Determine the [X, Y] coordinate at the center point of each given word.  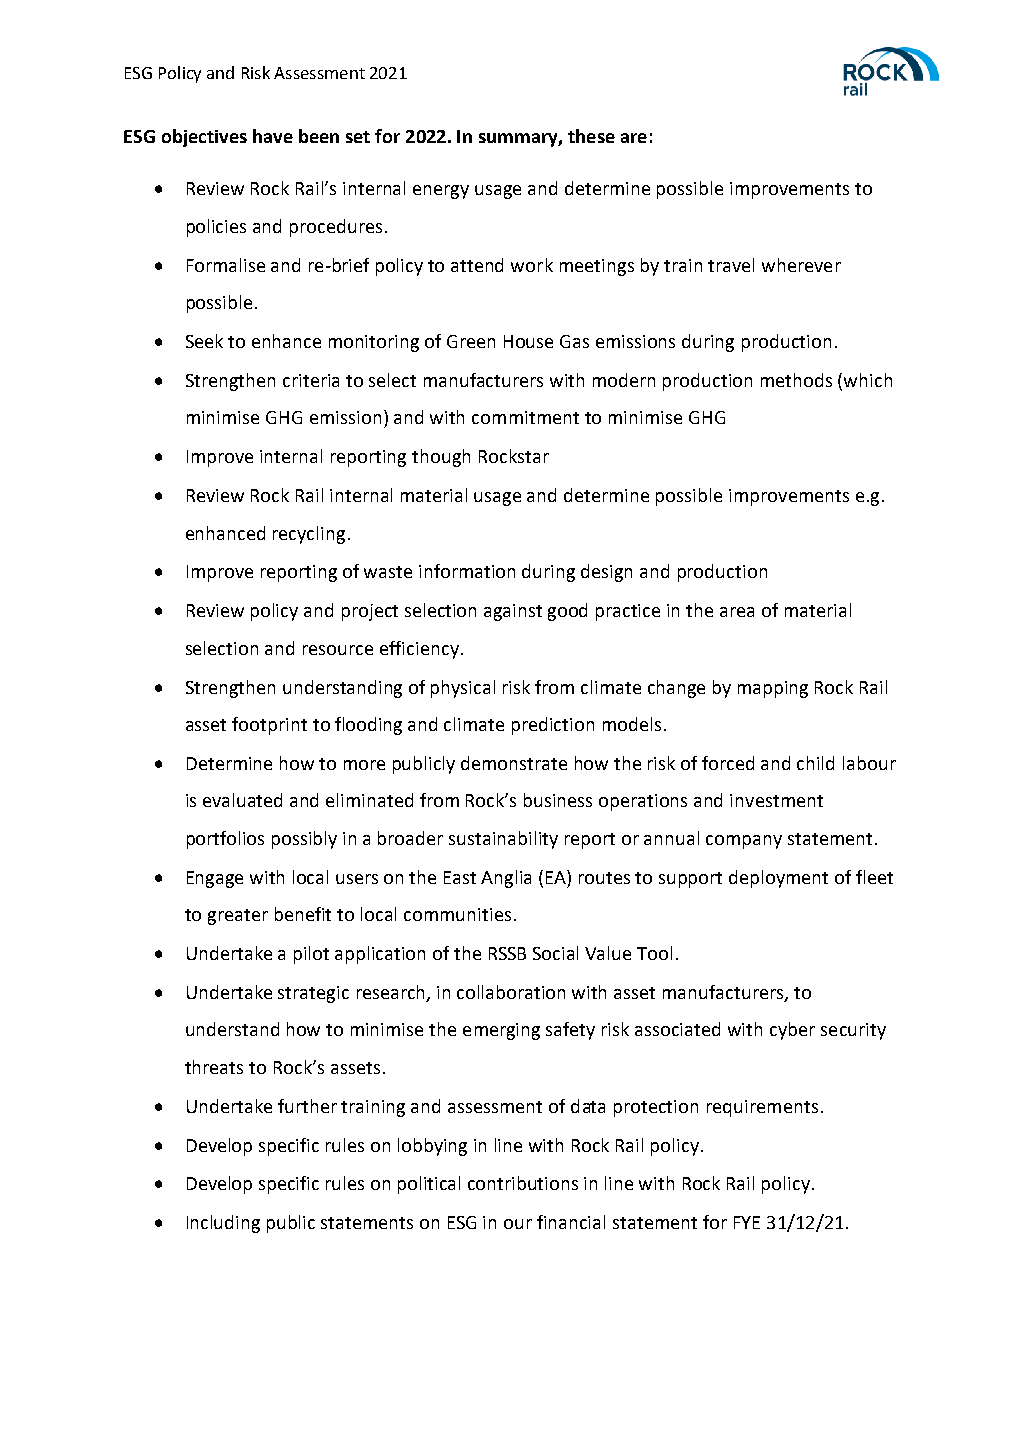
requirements [762, 1108]
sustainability [503, 840]
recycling [309, 535]
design [606, 573]
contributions [523, 1183]
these [591, 136]
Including [223, 1224]
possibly [304, 840]
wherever [801, 265]
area [737, 612]
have [273, 136]
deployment [778, 879]
